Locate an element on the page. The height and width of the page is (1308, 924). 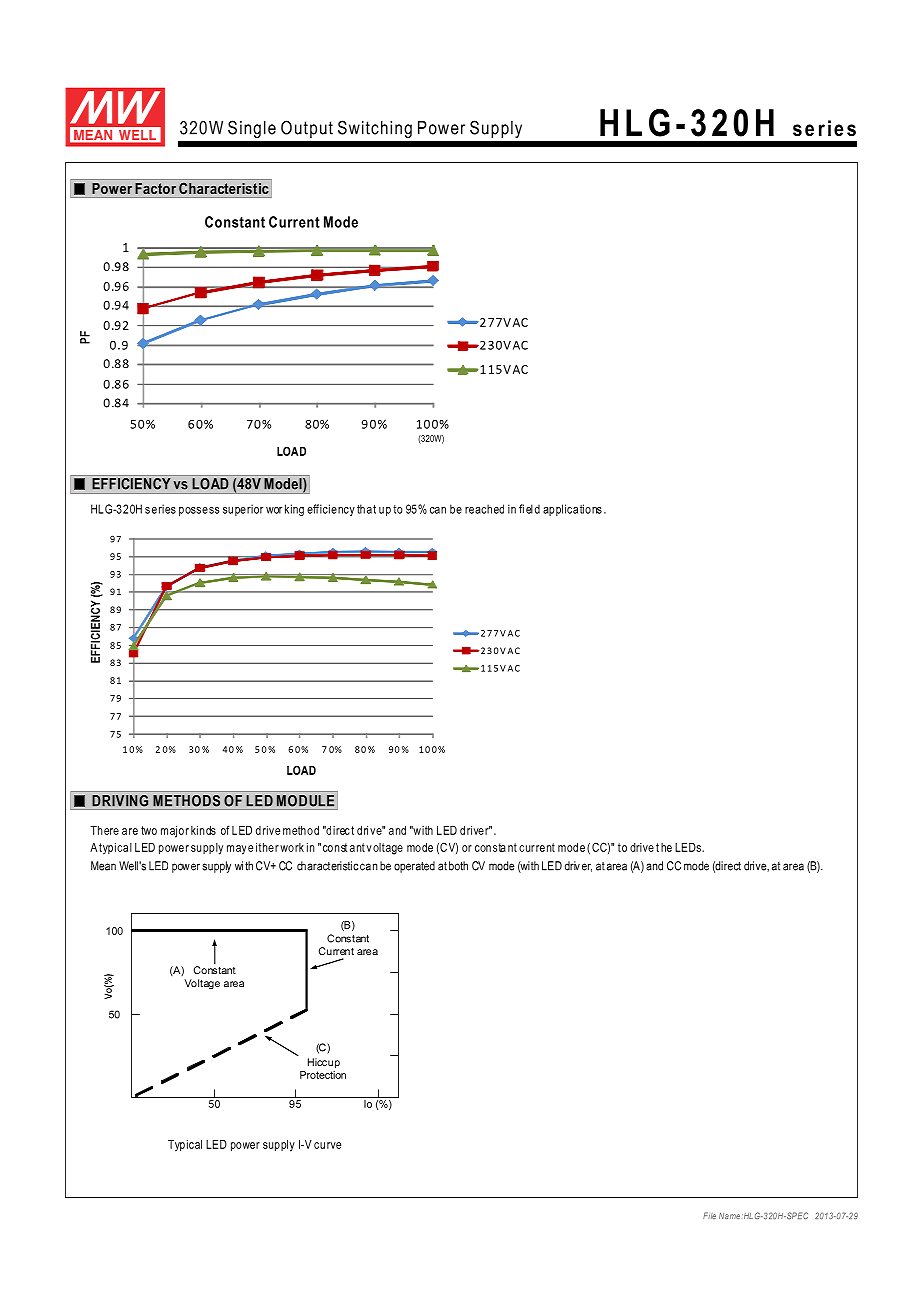
that is located at coordinates (366, 509).
